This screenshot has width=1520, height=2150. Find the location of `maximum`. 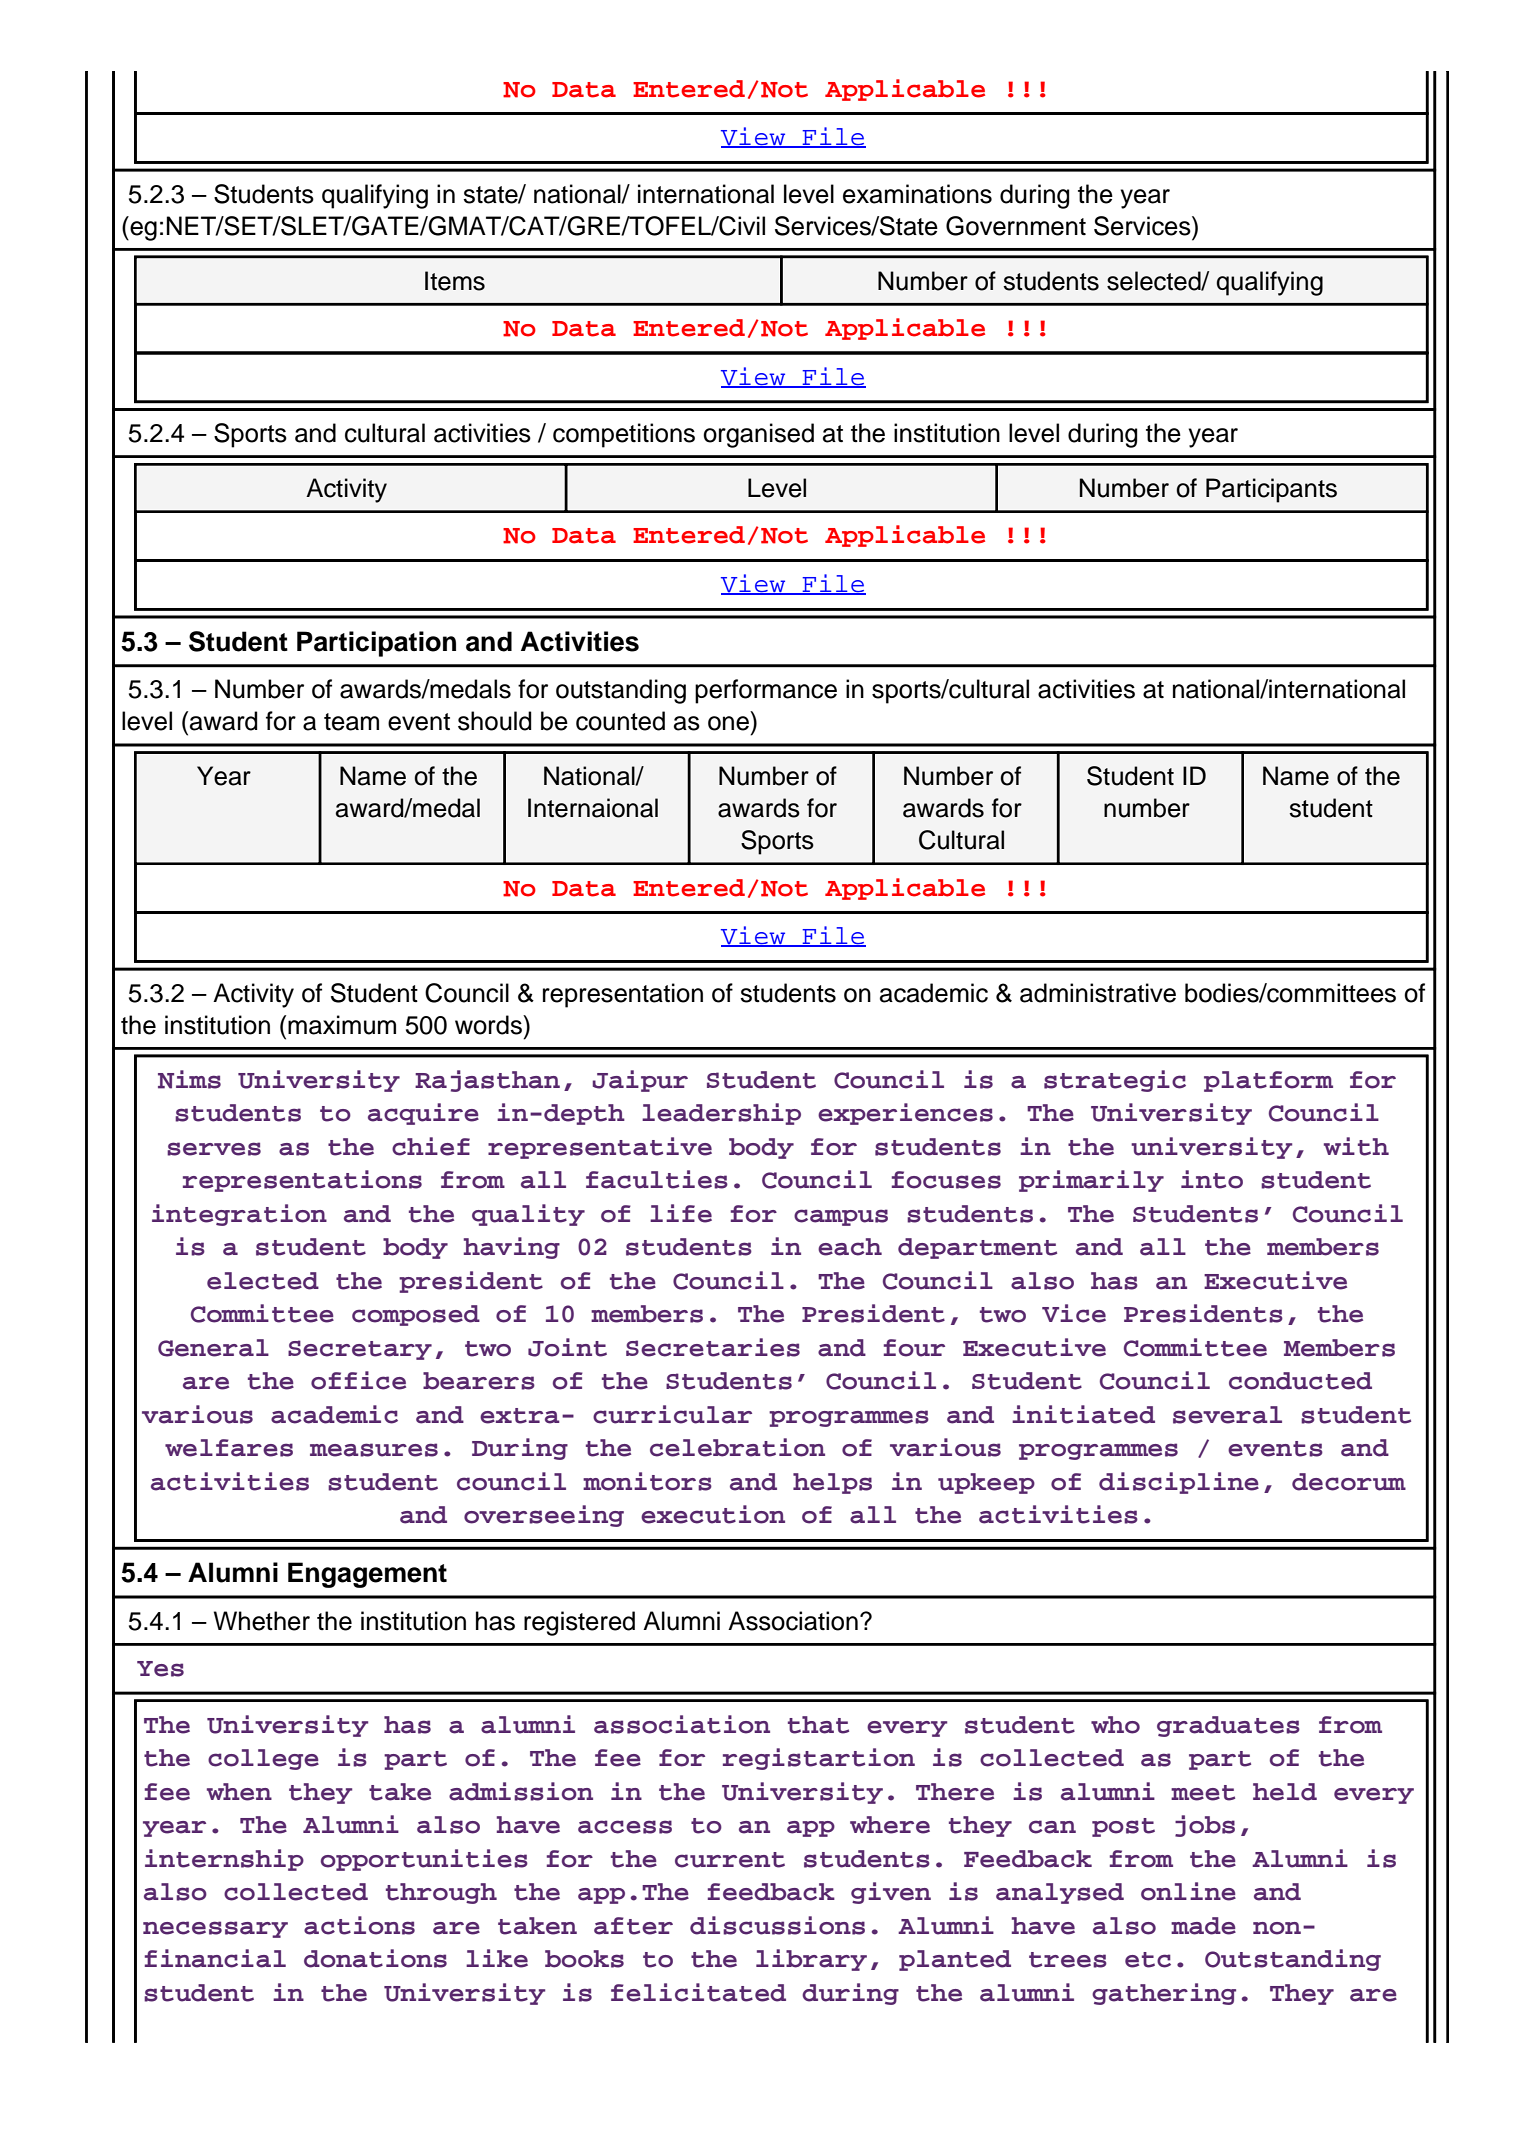

maximum is located at coordinates (342, 1025).
